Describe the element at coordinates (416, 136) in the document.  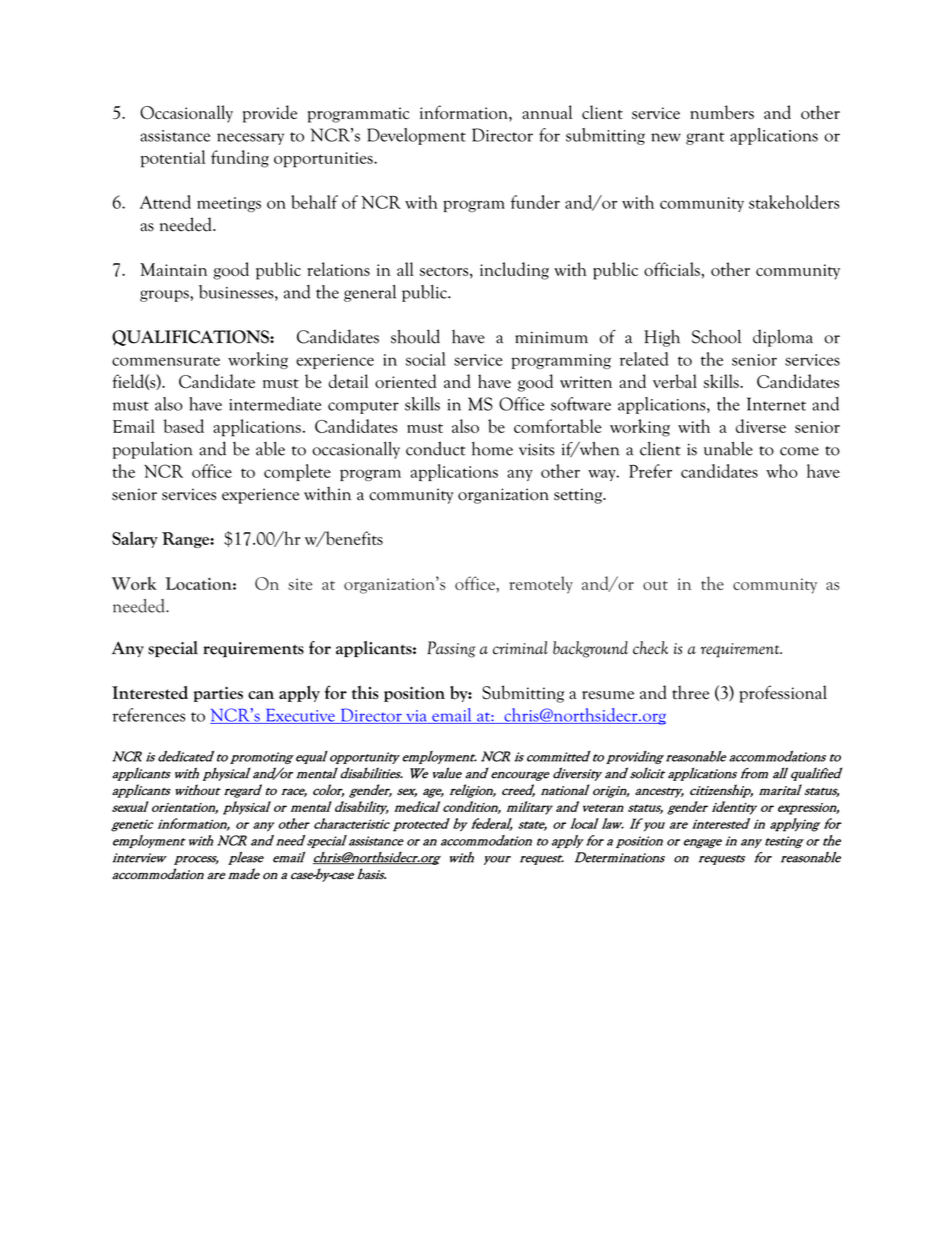
I see `Development` at that location.
